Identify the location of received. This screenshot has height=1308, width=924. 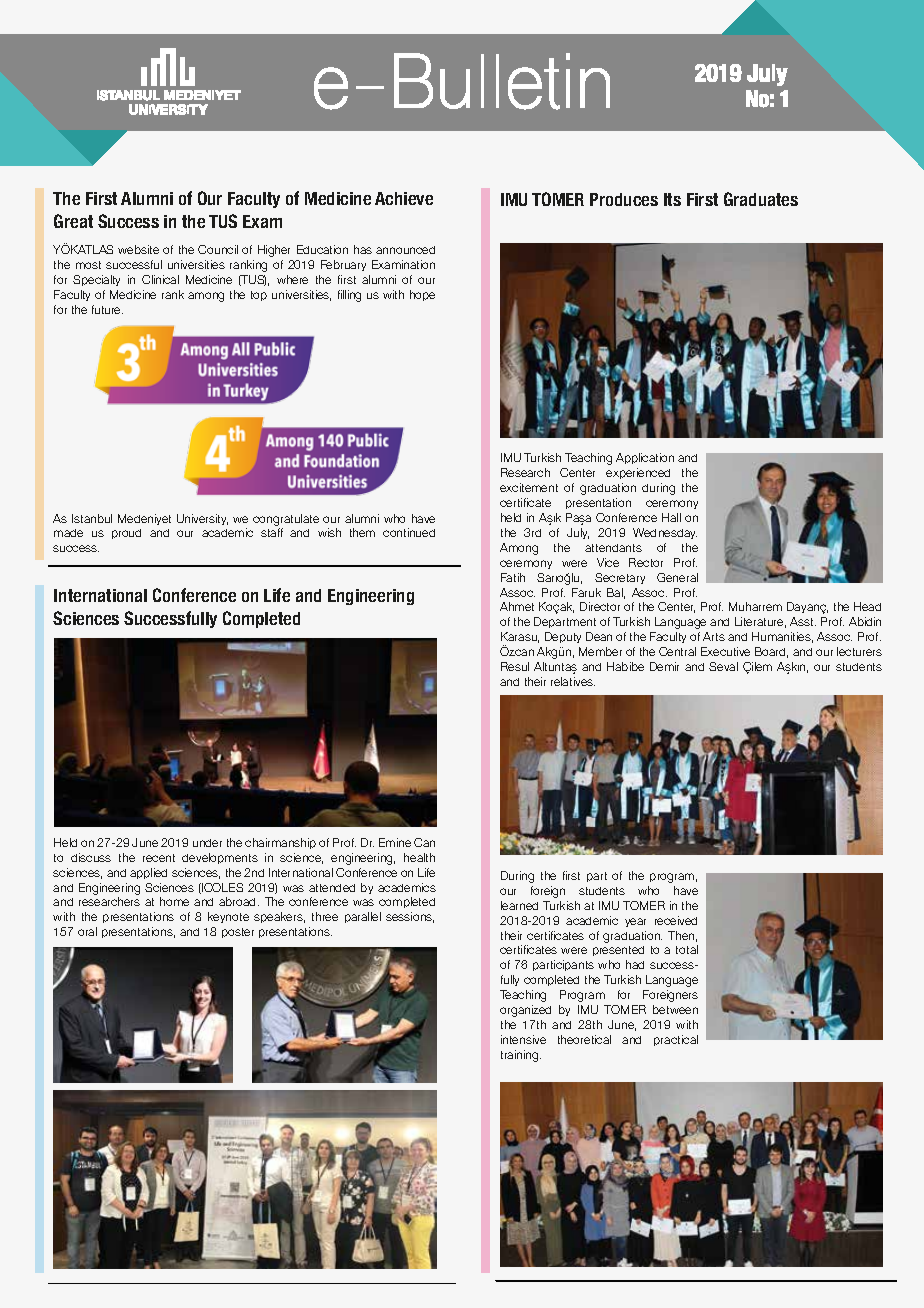
(676, 920).
